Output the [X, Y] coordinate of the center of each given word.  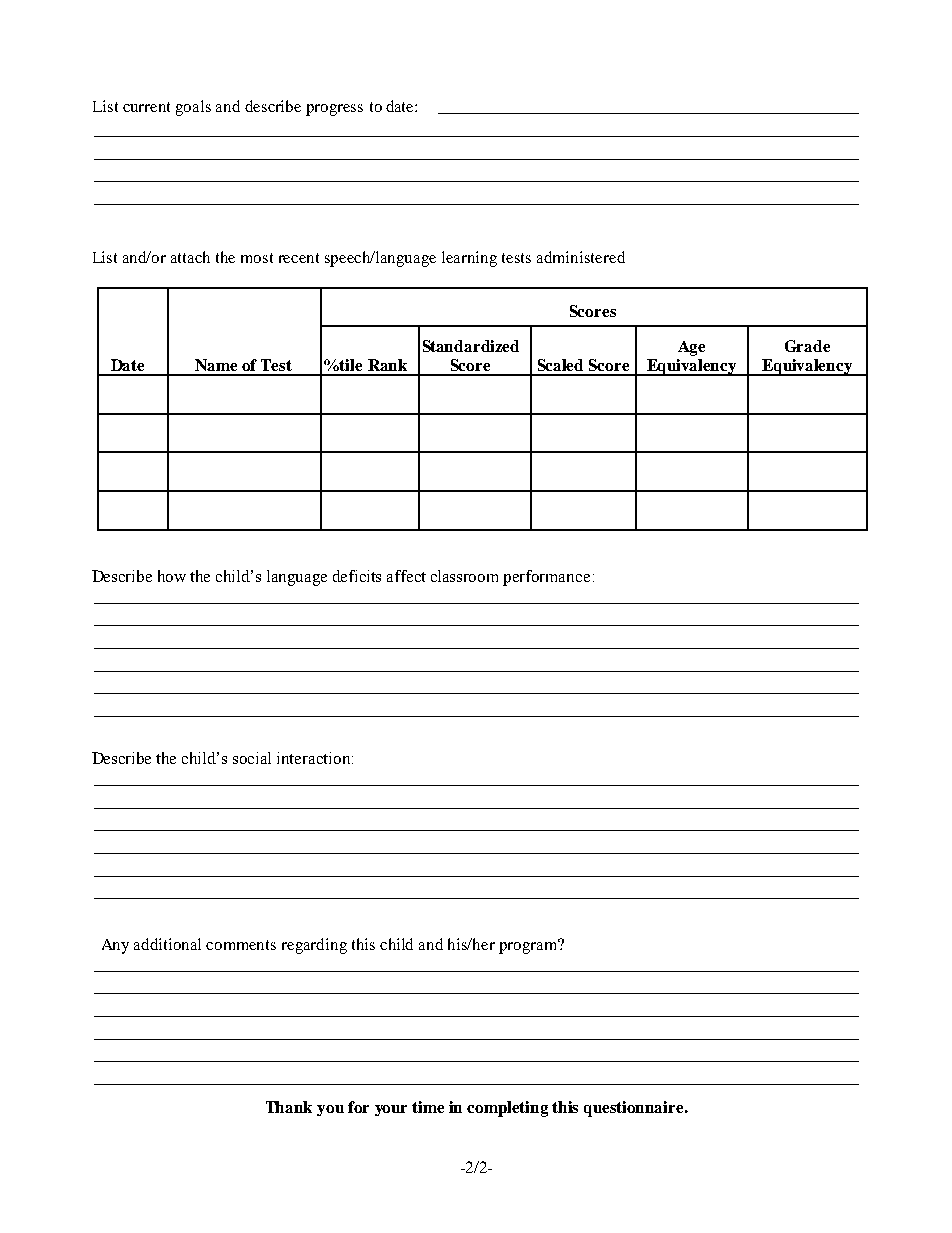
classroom [464, 576]
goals [193, 108]
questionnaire [635, 1109]
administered [581, 257]
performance [546, 578]
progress [334, 110]
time [428, 1107]
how [172, 576]
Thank [289, 1107]
